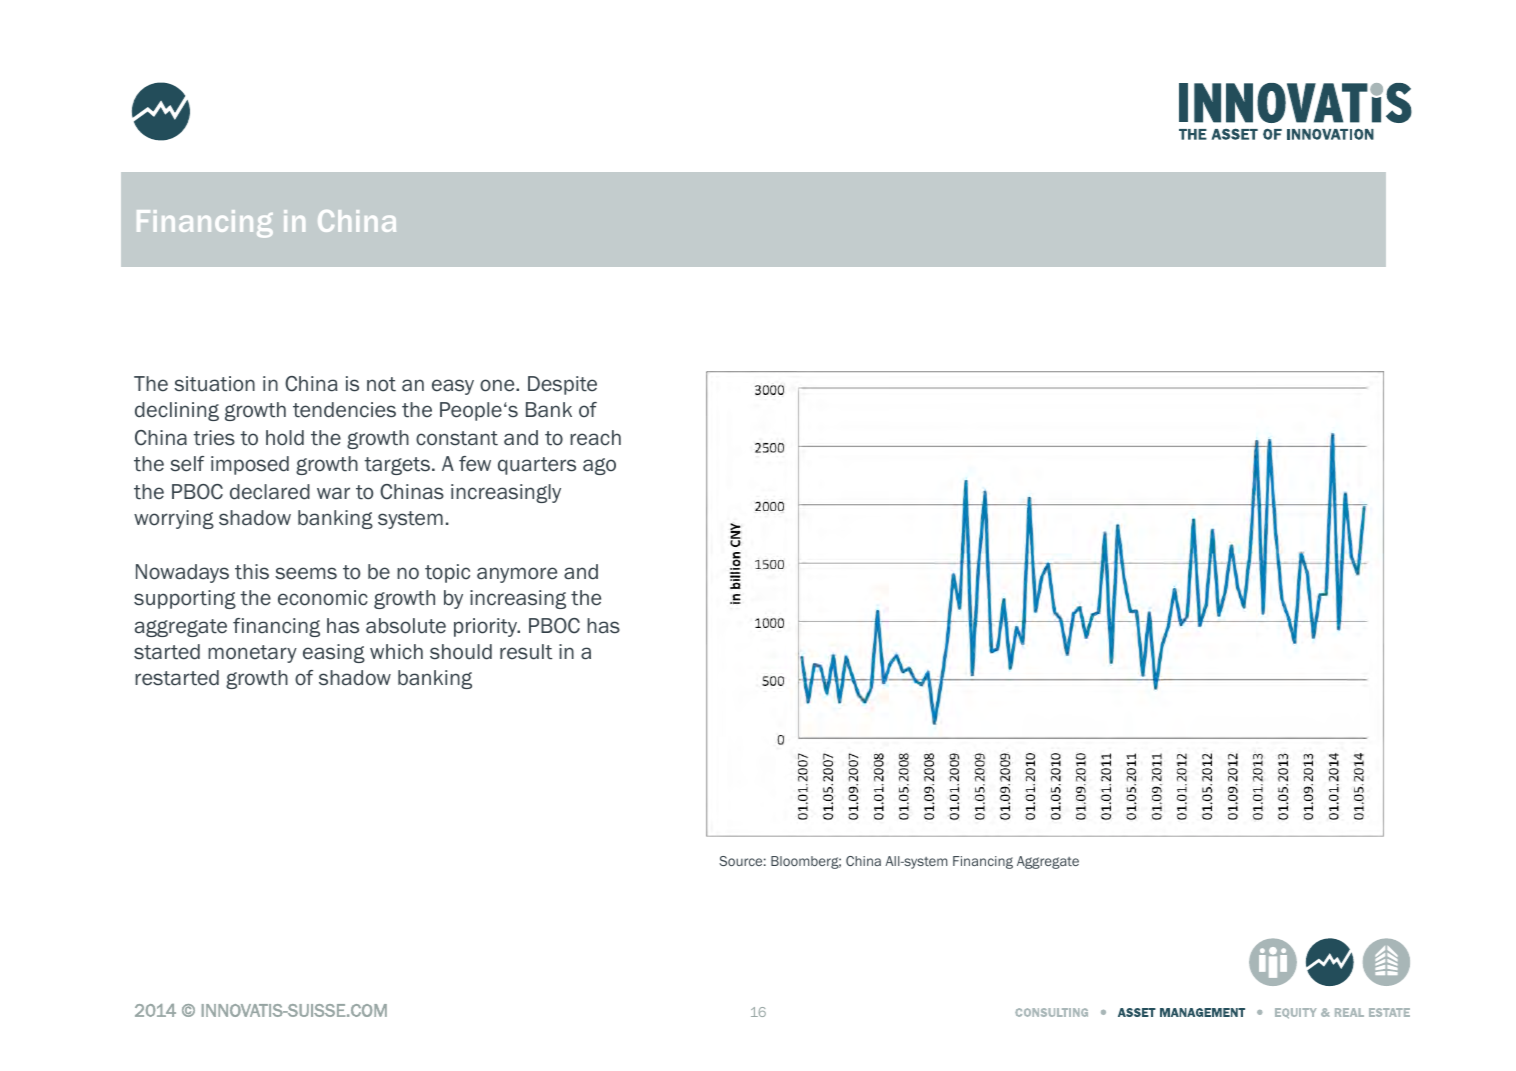 The image size is (1516, 1071). Describe the element at coordinates (517, 575) in the screenshot. I see `anymore` at that location.
